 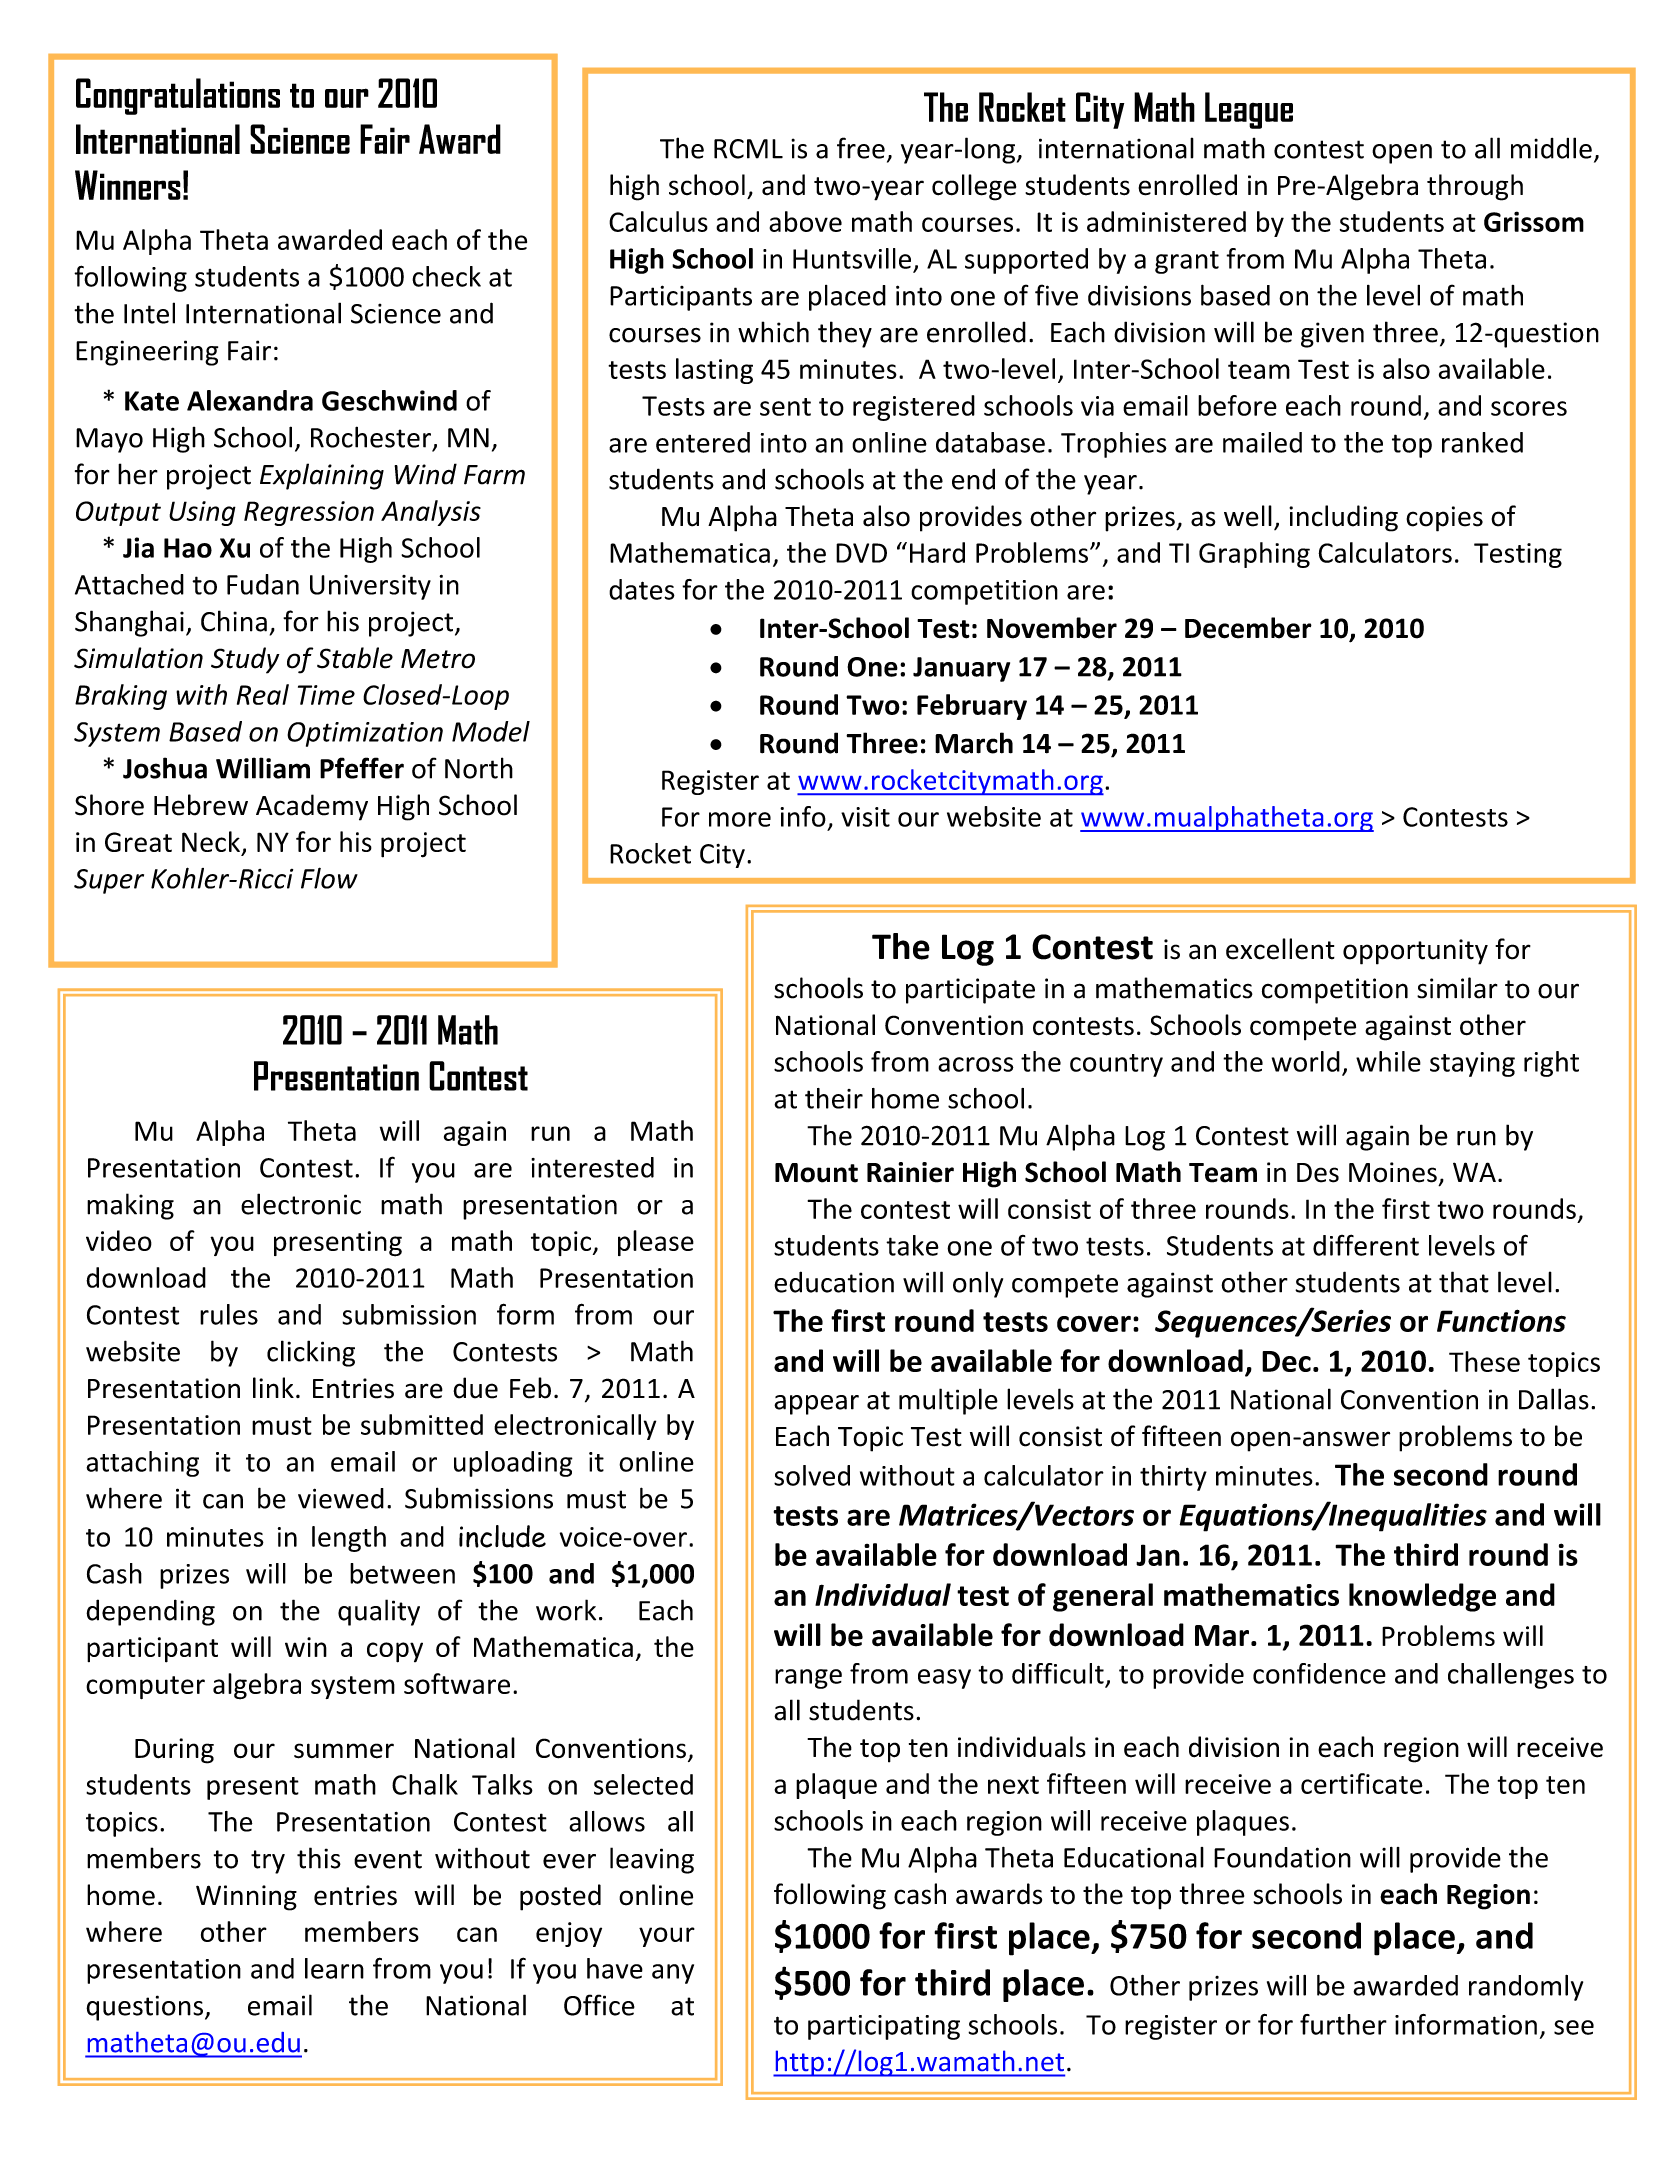 I want to click on different, so click(x=1366, y=1245).
